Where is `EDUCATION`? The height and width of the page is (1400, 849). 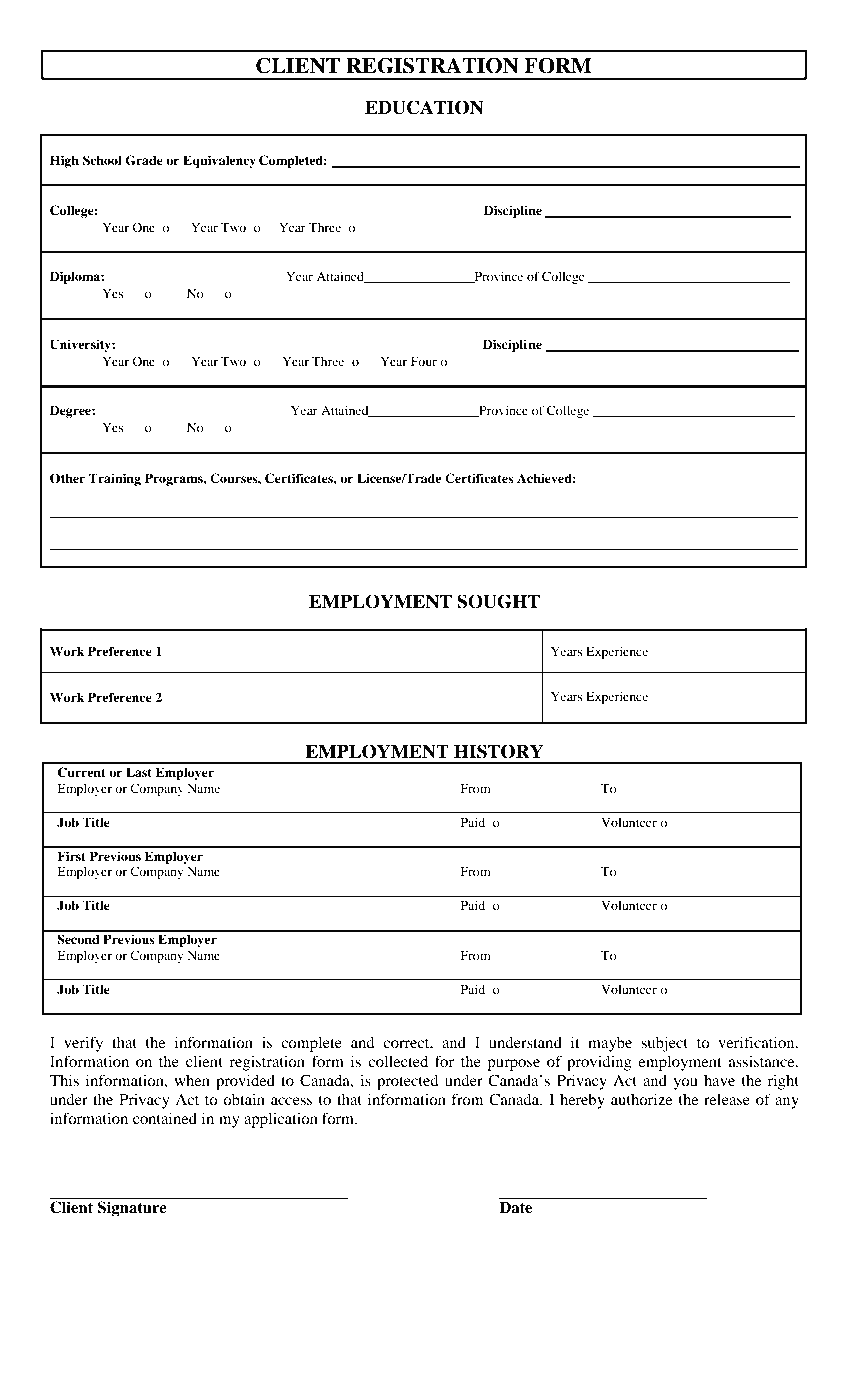 EDUCATION is located at coordinates (424, 107).
